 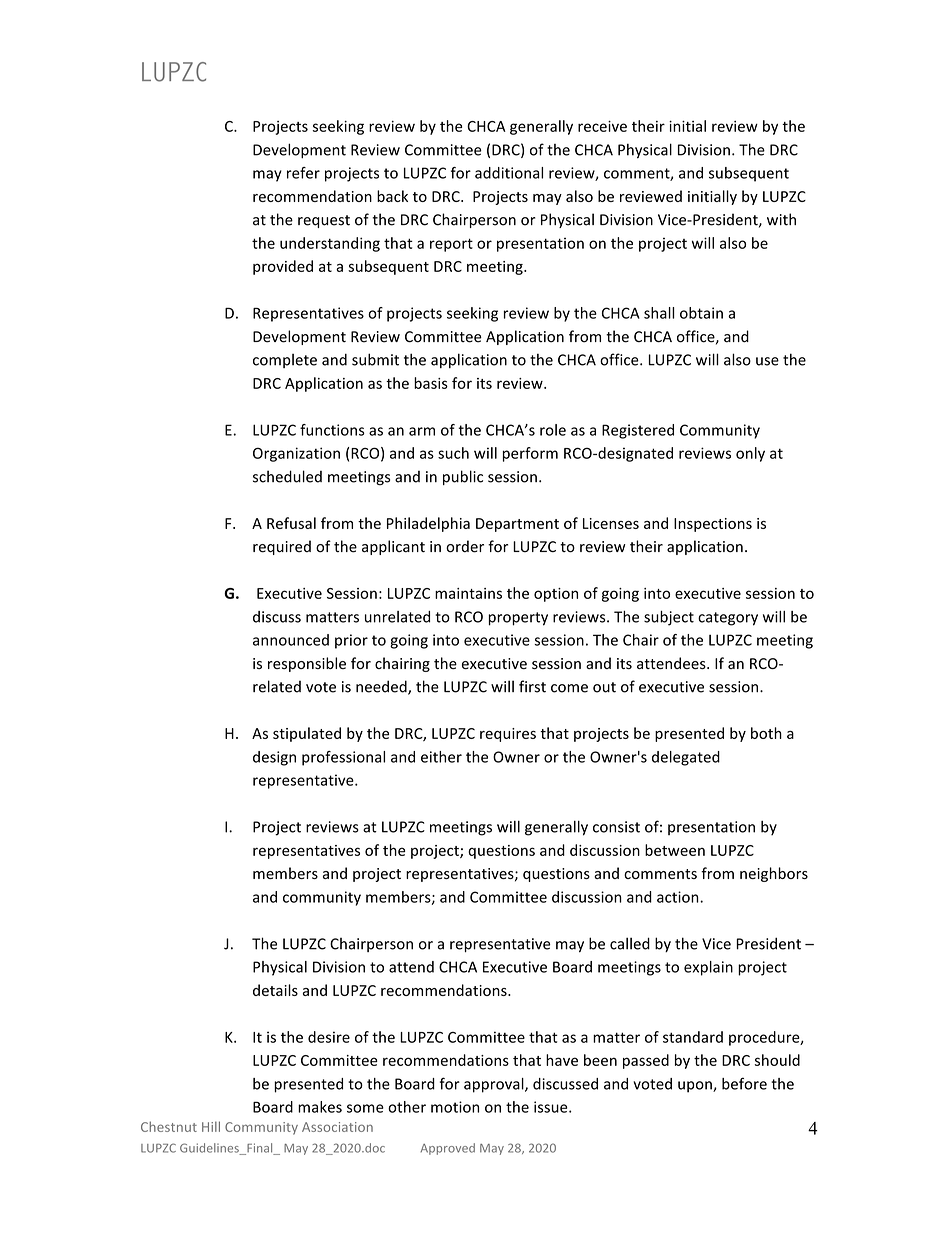 I want to click on upon, so click(x=696, y=1087).
